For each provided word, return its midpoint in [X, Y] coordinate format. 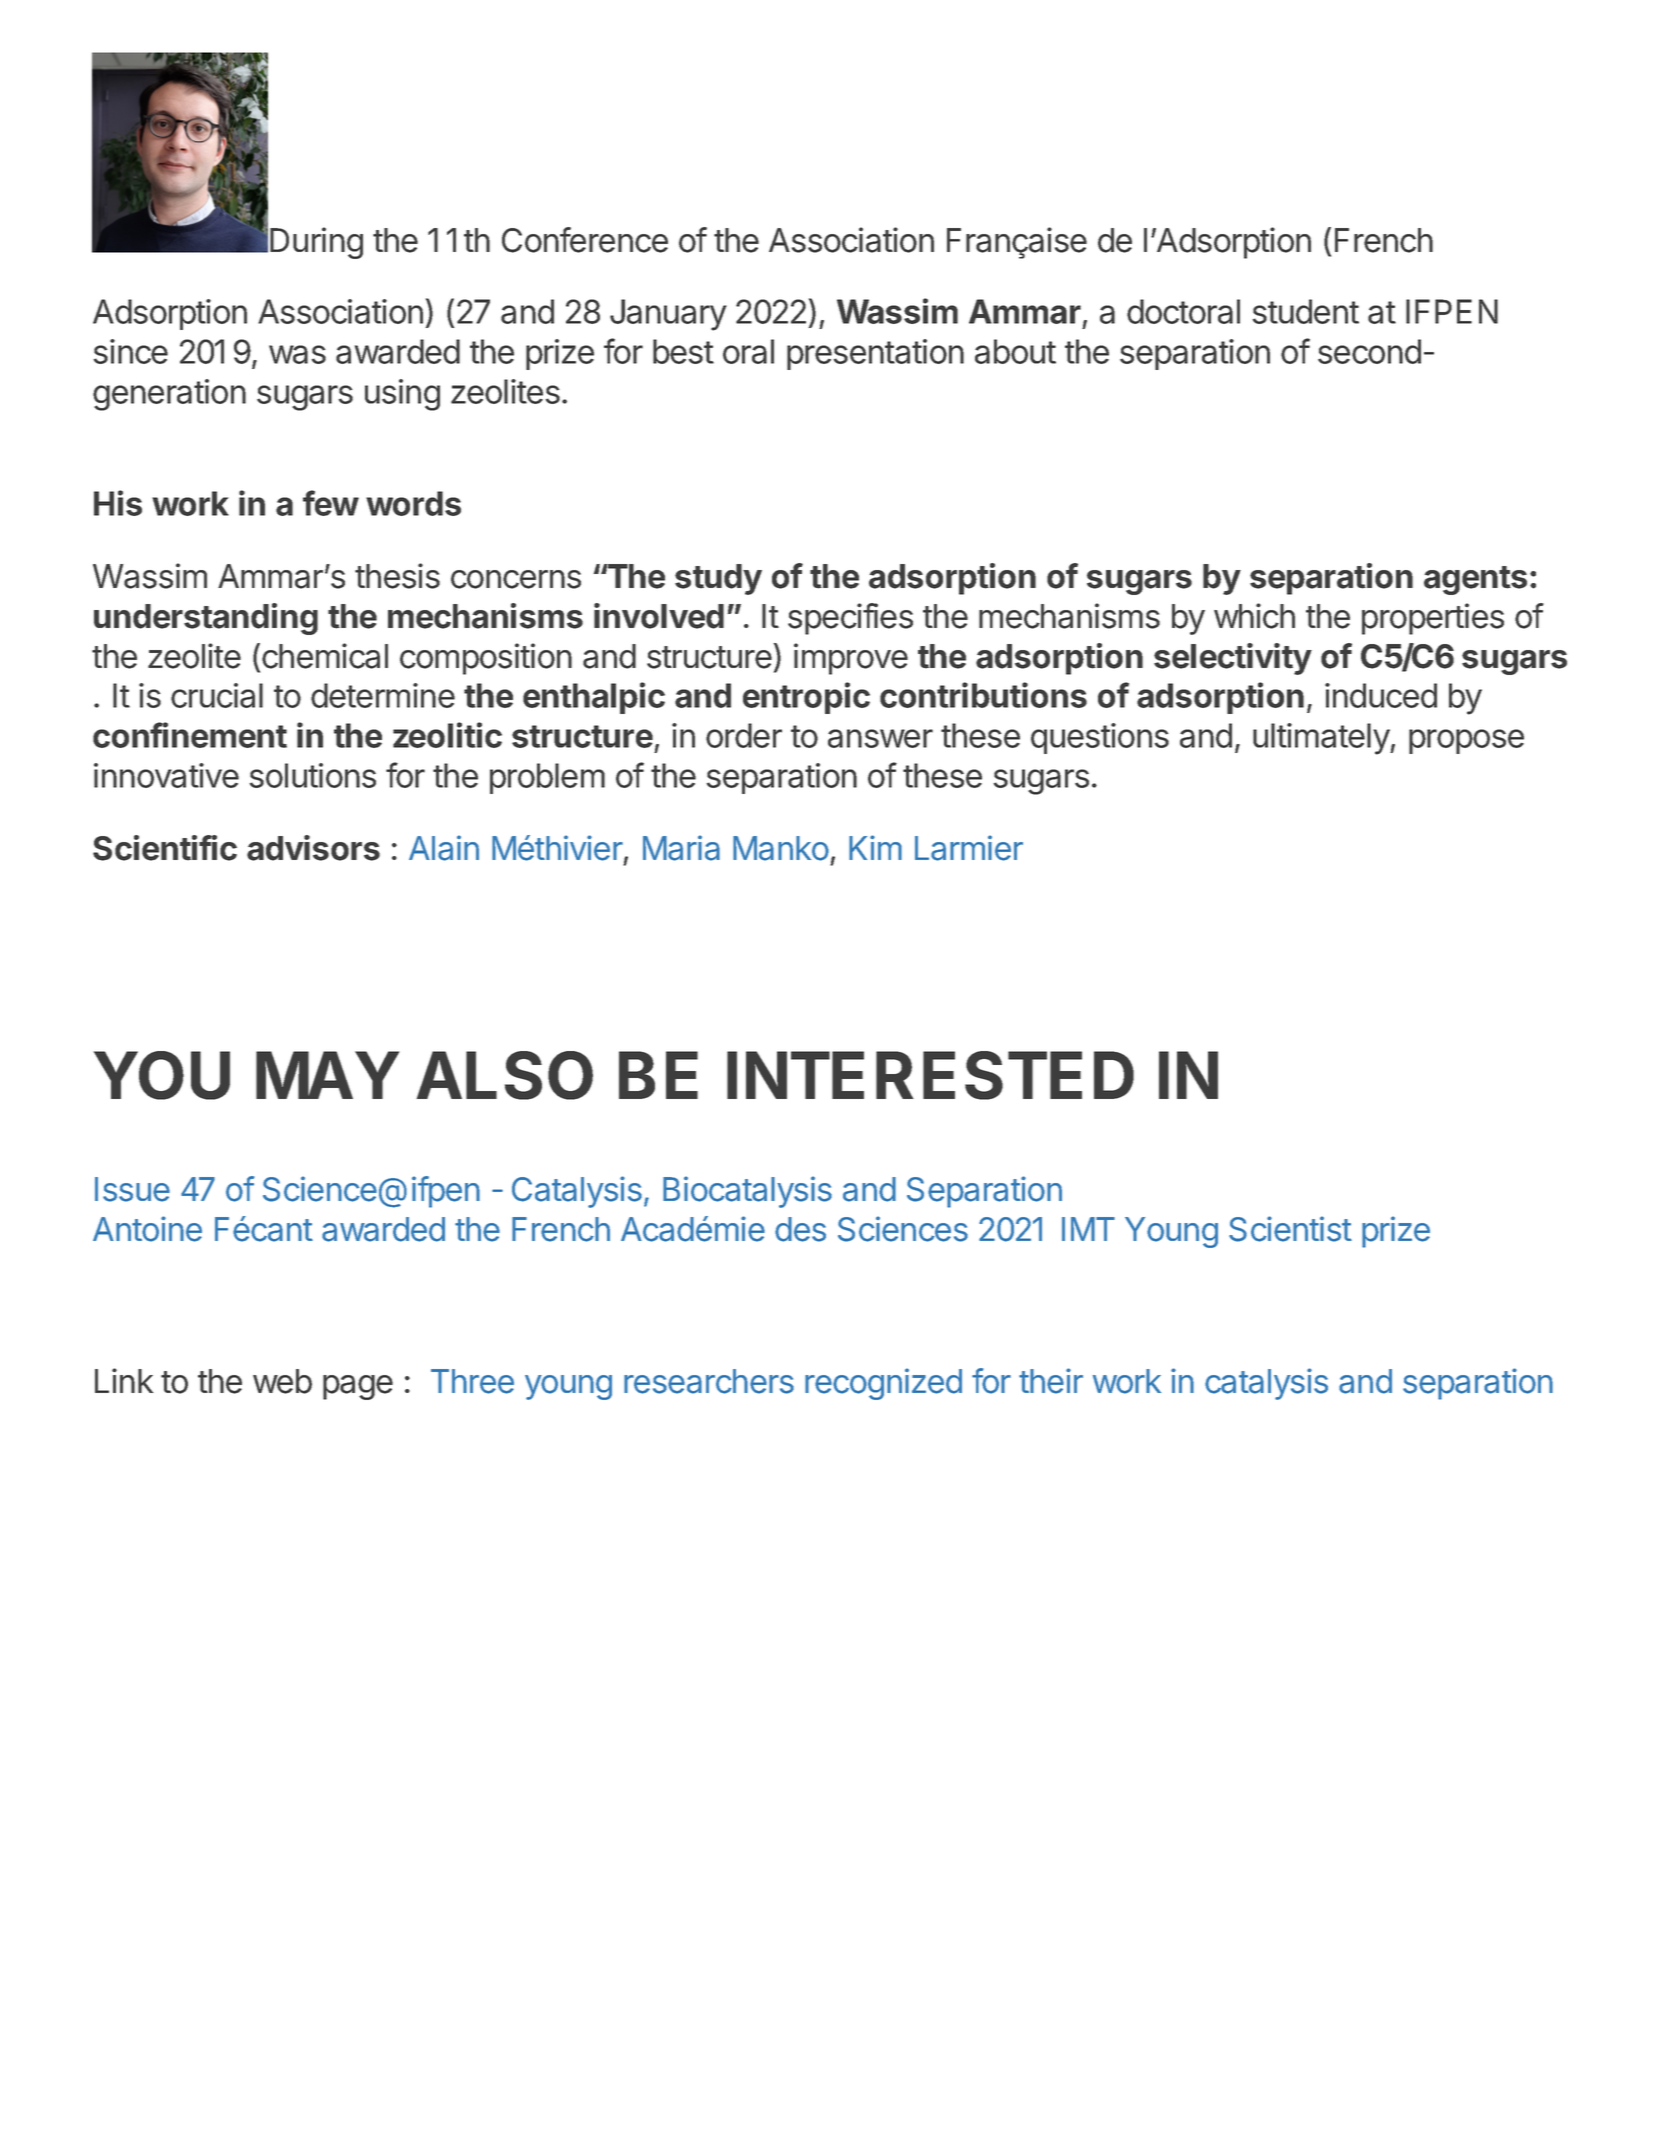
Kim [875, 847]
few [331, 503]
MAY [327, 1075]
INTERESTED [930, 1075]
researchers [709, 1381]
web [282, 1381]
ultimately [1322, 739]
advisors [313, 848]
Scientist [1290, 1229]
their [1051, 1381]
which [1254, 616]
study [718, 579]
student [1305, 311]
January [668, 315]
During [316, 243]
